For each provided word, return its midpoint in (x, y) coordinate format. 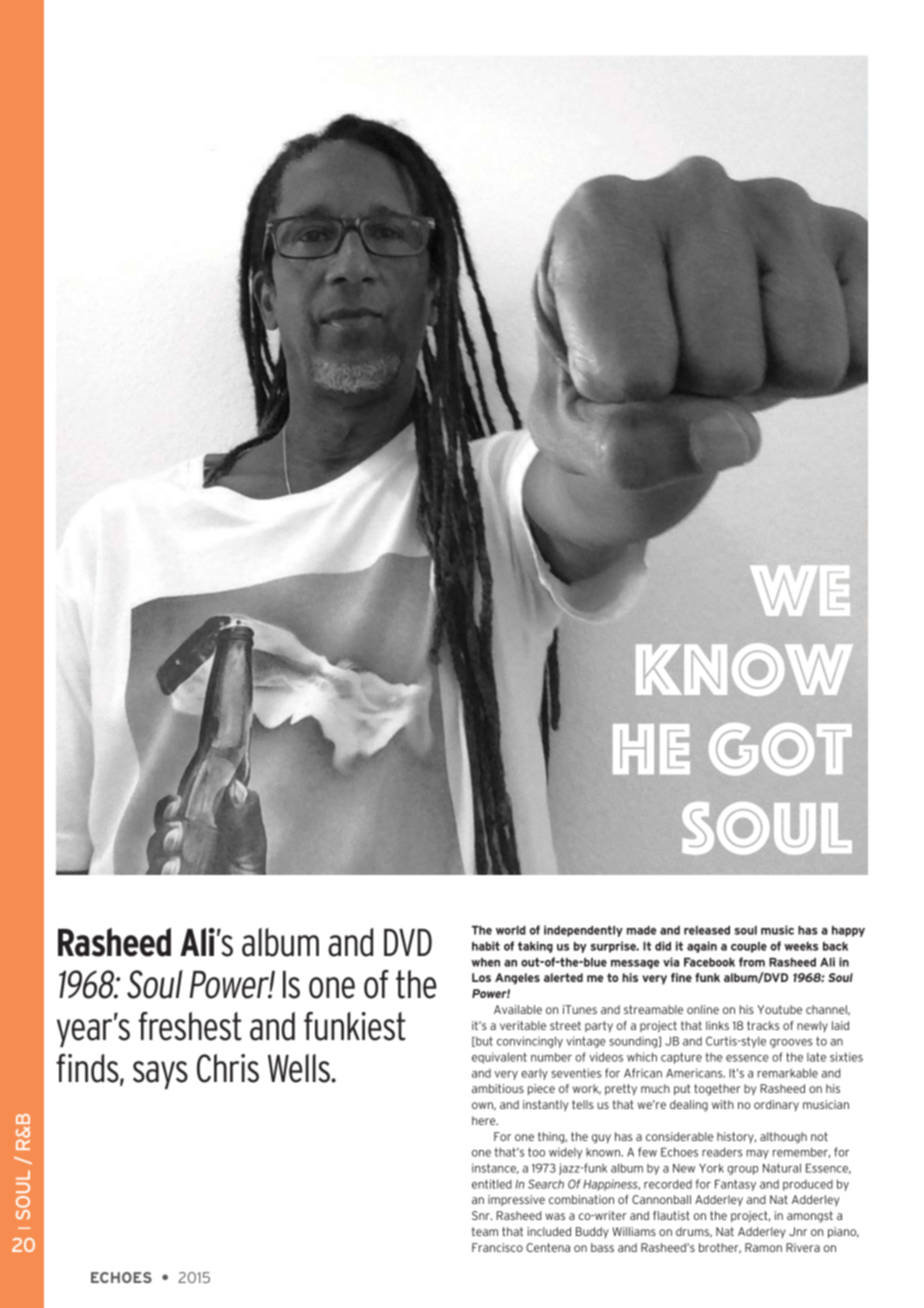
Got (780, 749)
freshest (189, 1026)
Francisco (497, 1247)
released (707, 930)
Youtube (779, 1009)
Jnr (798, 1231)
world (511, 930)
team (485, 1231)
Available (518, 1009)
